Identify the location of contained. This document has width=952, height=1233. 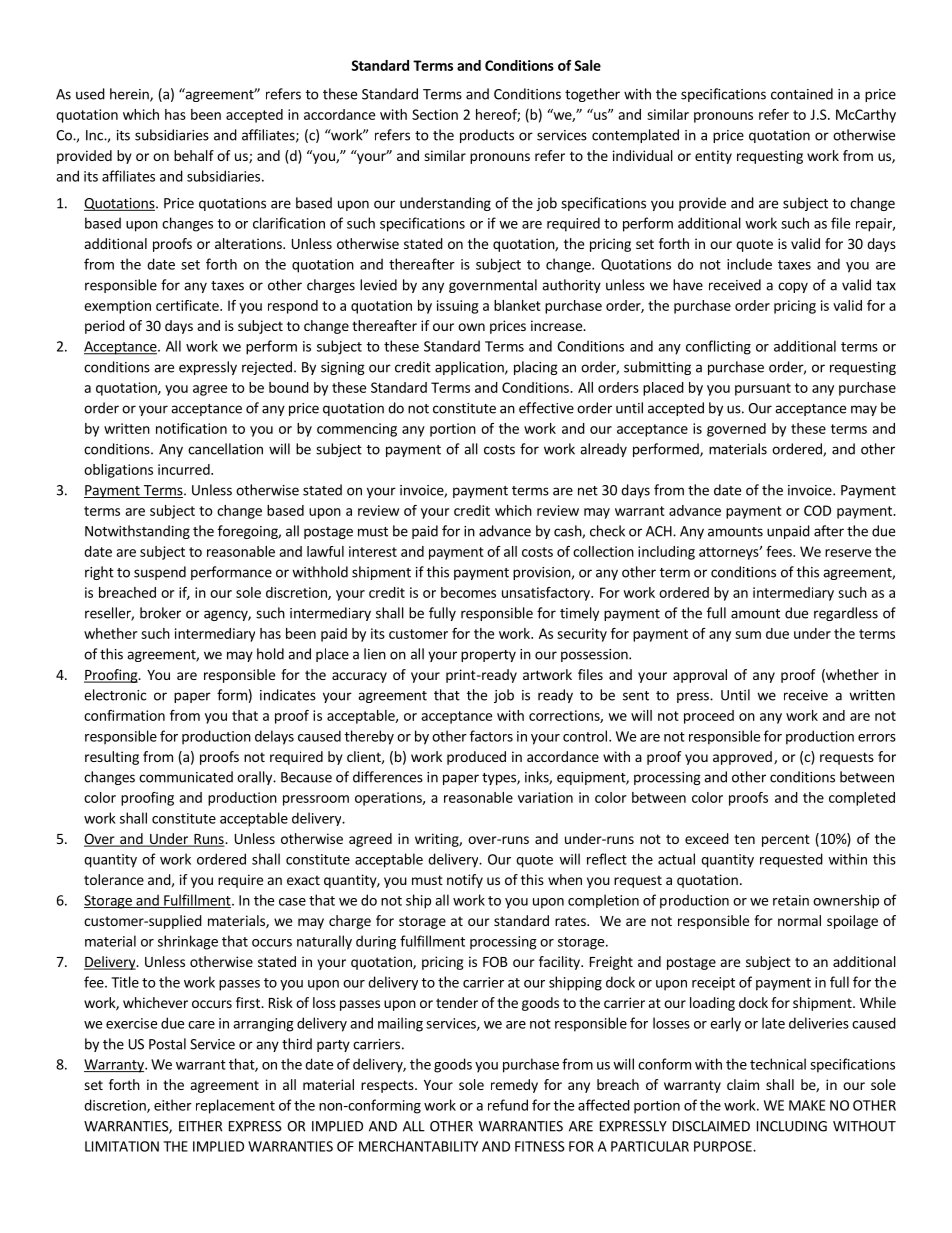
(802, 94).
